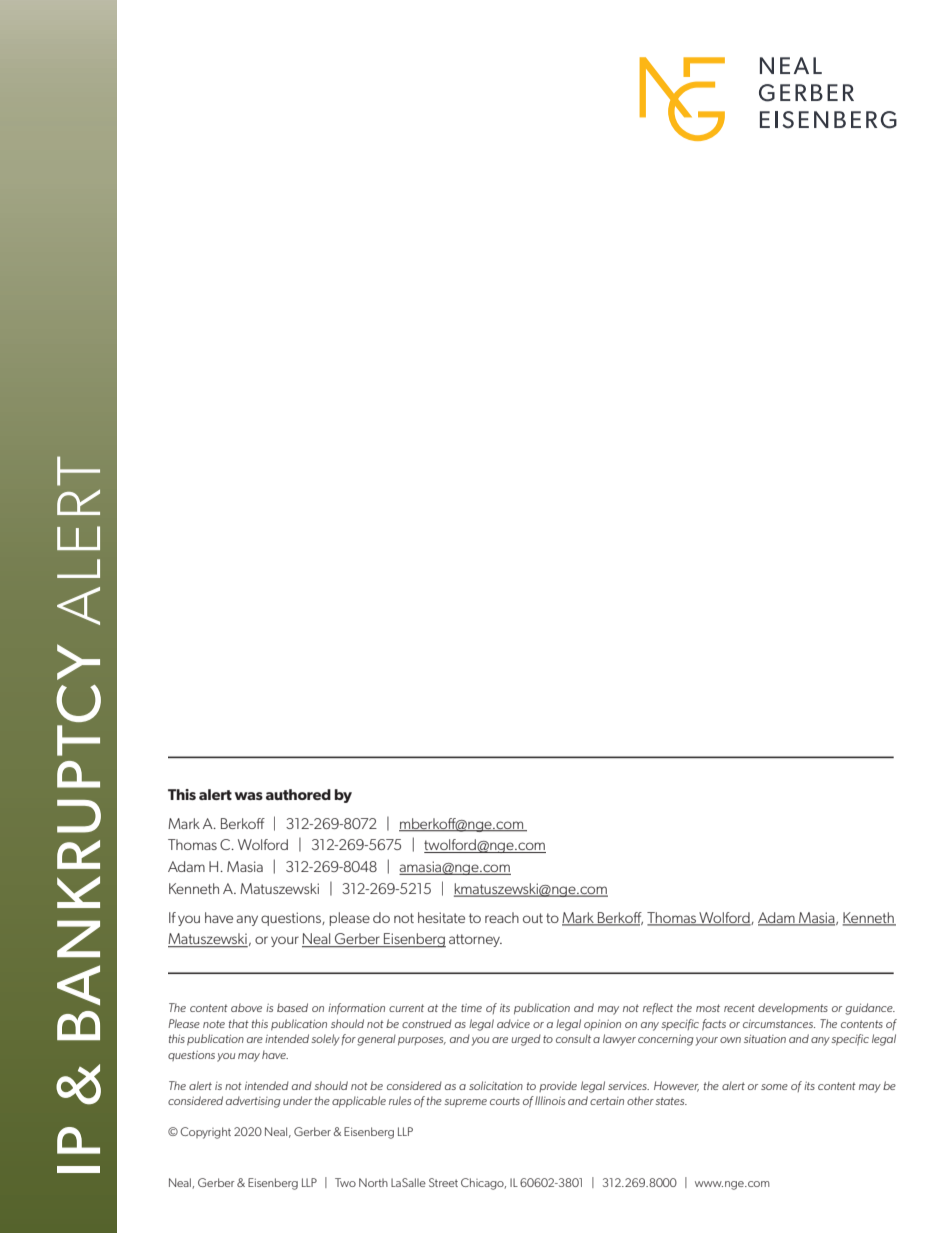  What do you see at coordinates (533, 918) in the screenshot?
I see `out` at bounding box center [533, 918].
